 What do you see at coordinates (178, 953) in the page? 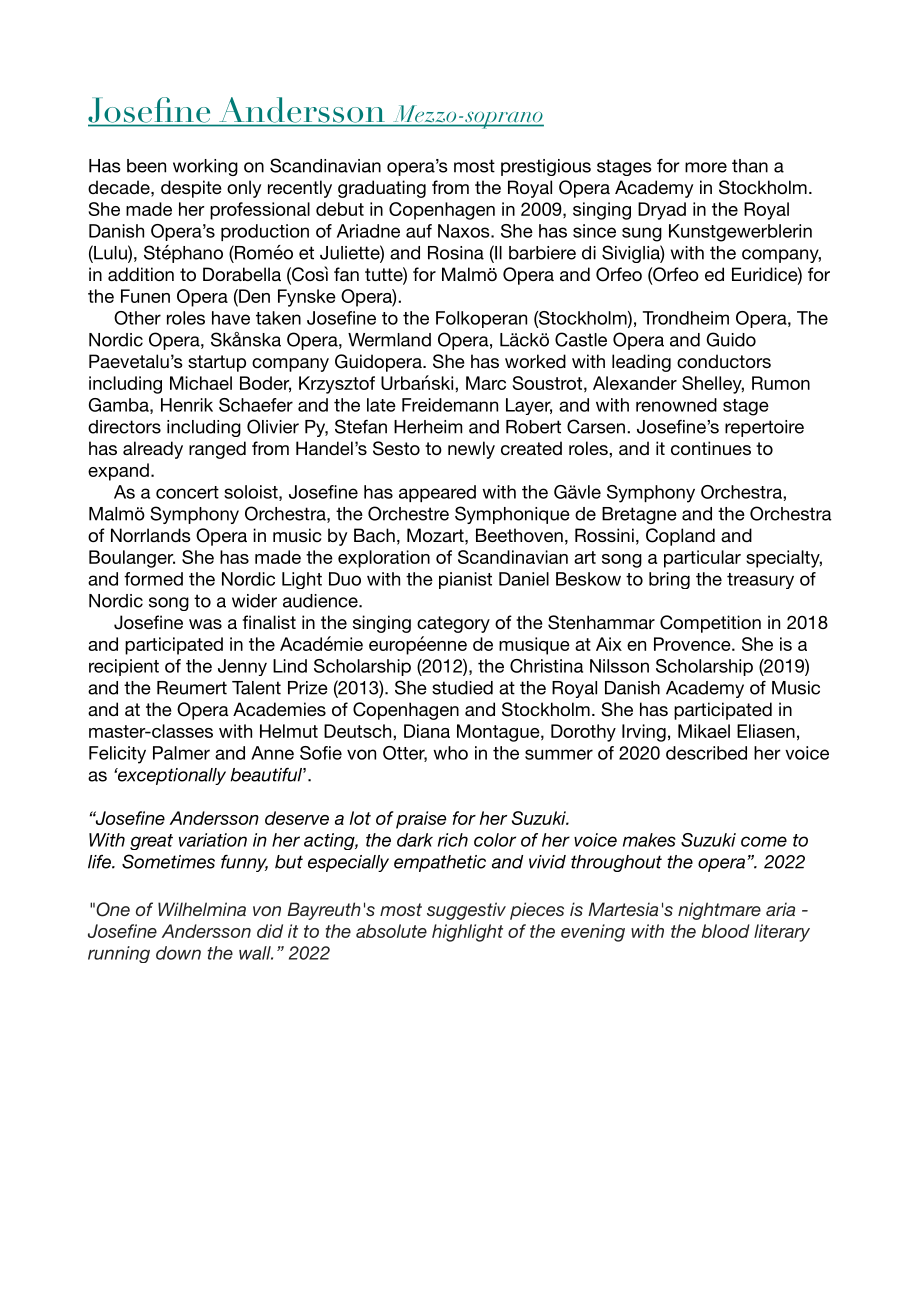
I see `down` at bounding box center [178, 953].
